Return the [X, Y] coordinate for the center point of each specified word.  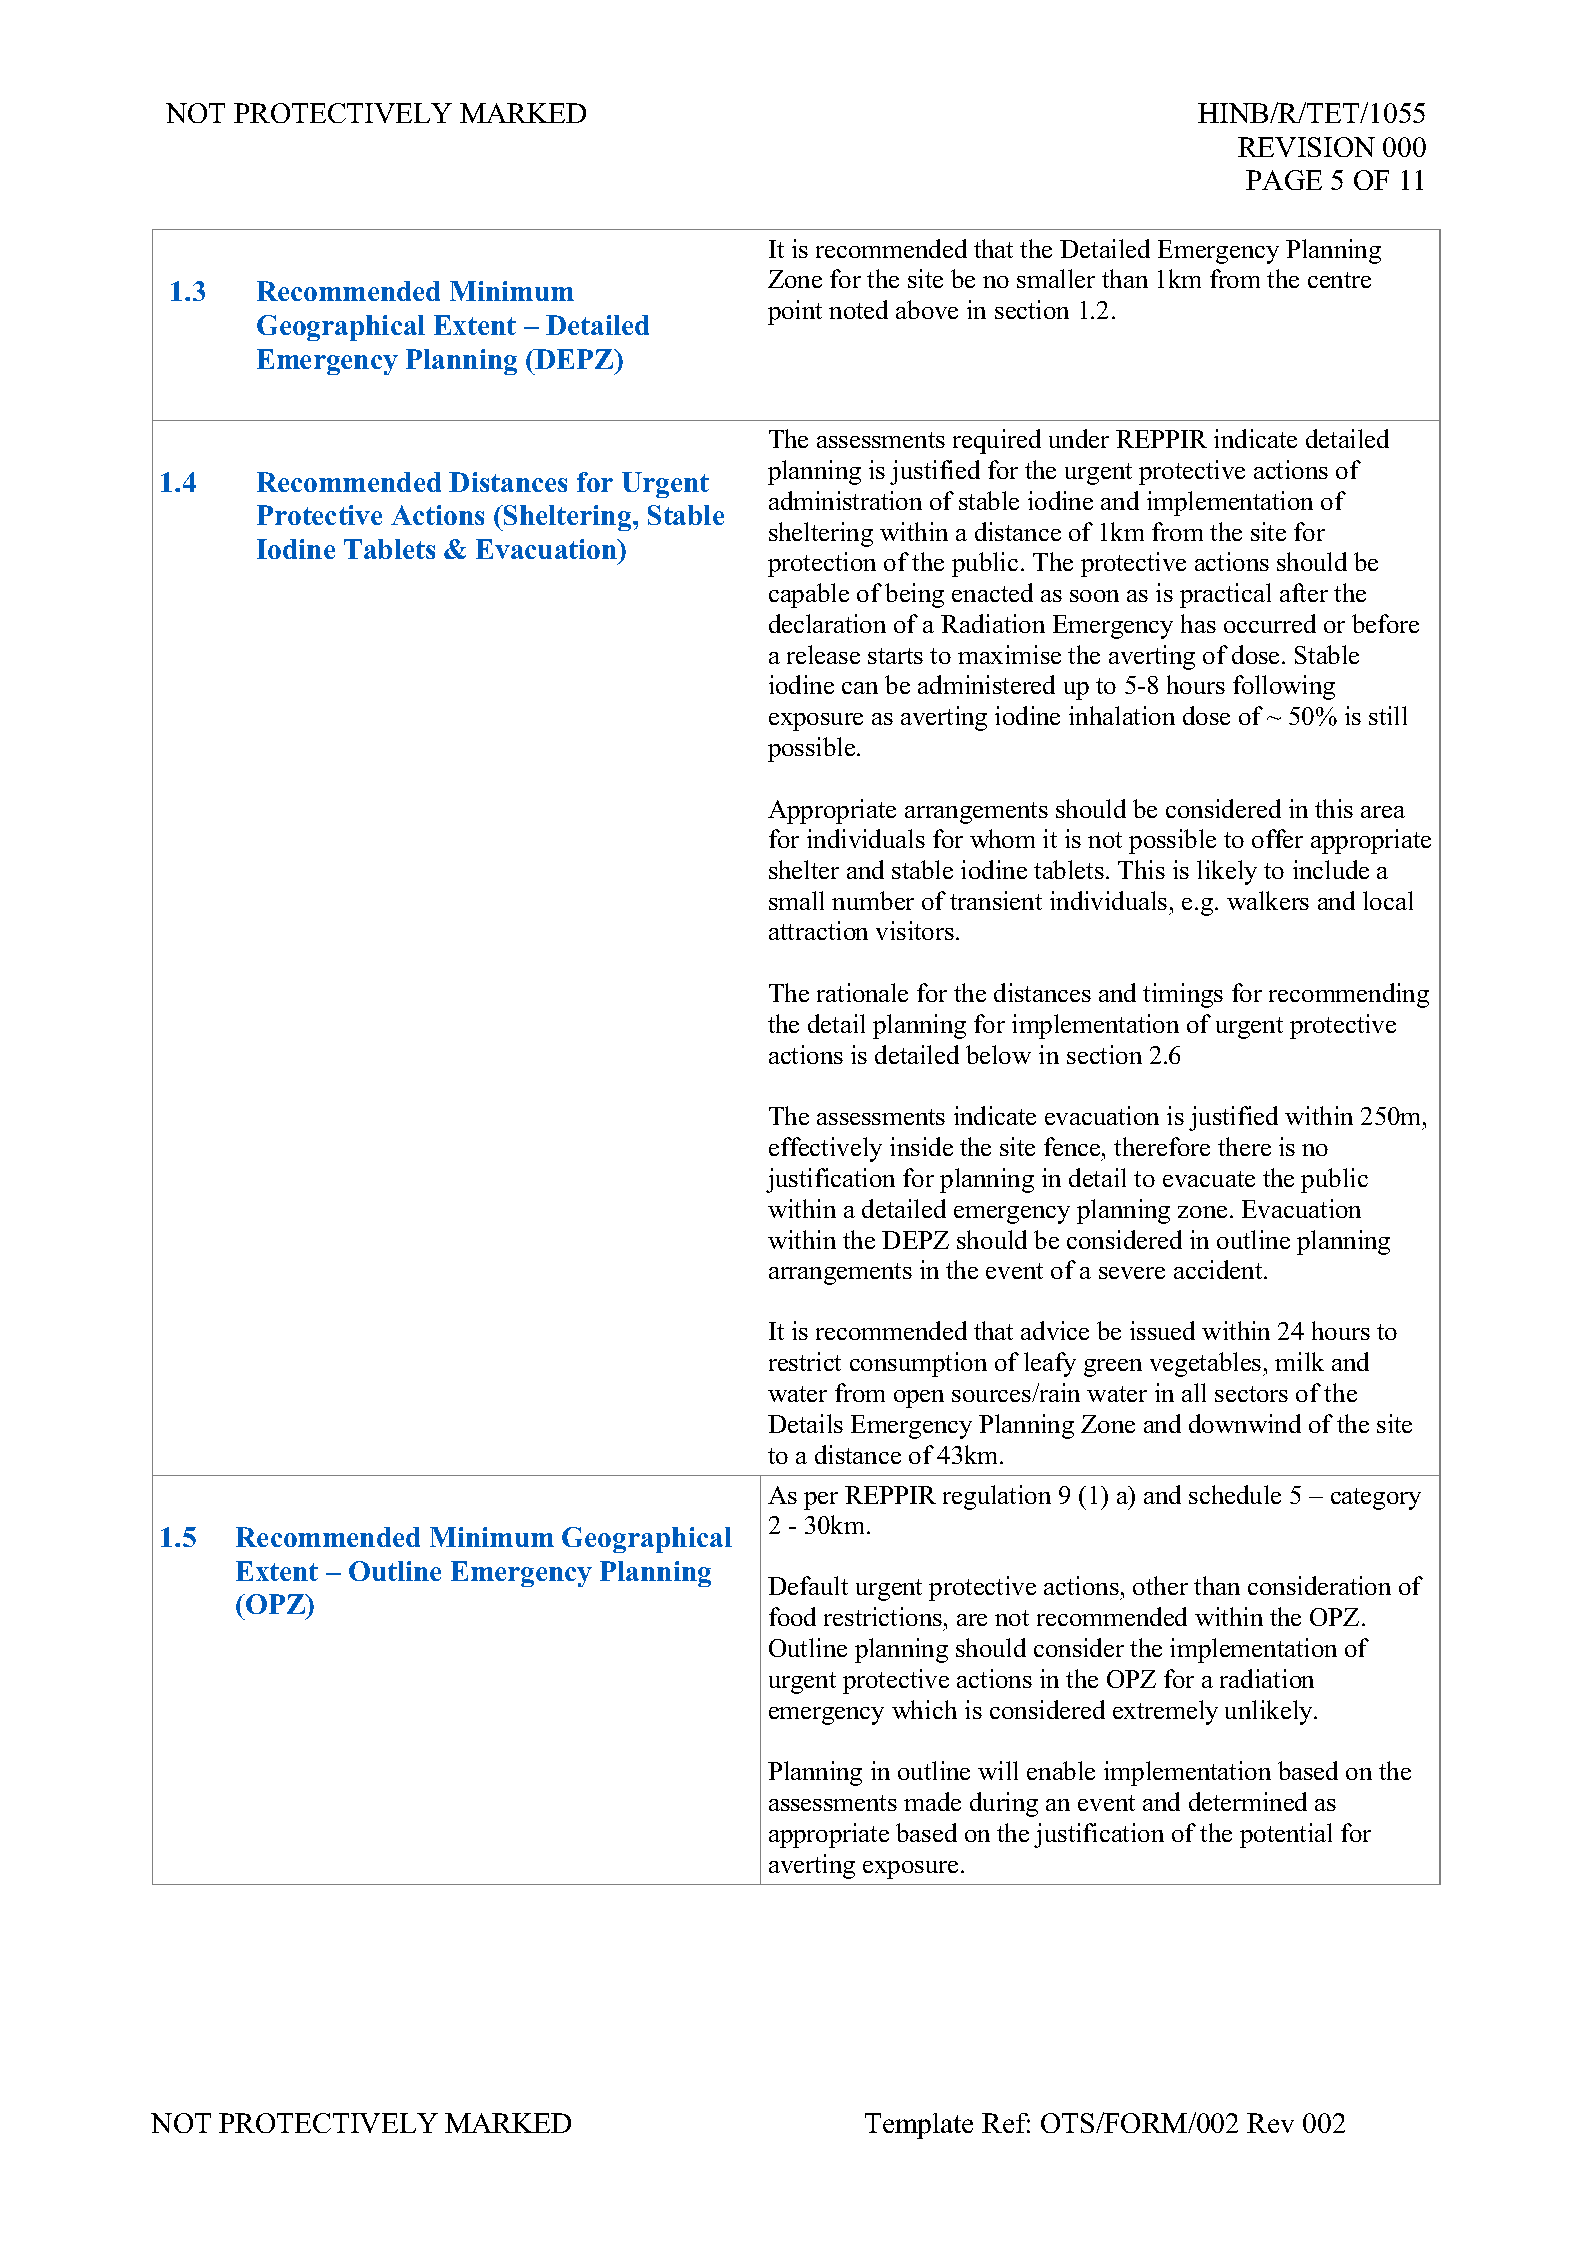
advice [1055, 1330]
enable [1061, 1770]
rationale [862, 992]
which [924, 1709]
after [1304, 592]
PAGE [1284, 180]
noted [858, 309]
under [1079, 438]
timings [1183, 995]
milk [1299, 1361]
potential [1286, 1835]
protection [822, 564]
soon [1094, 596]
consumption [918, 1364]
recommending [1349, 995]
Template [919, 2126]
